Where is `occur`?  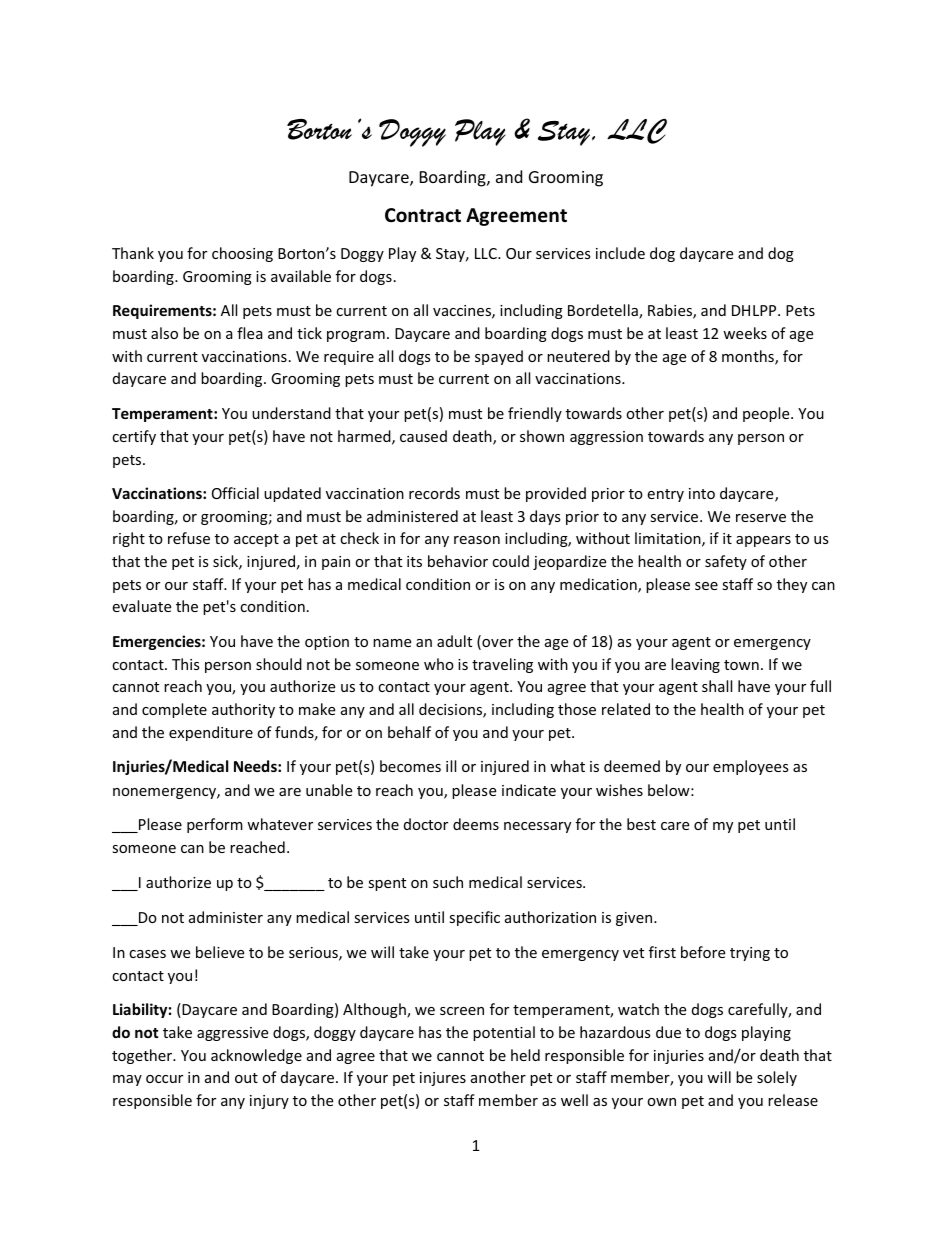 occur is located at coordinates (164, 1079).
